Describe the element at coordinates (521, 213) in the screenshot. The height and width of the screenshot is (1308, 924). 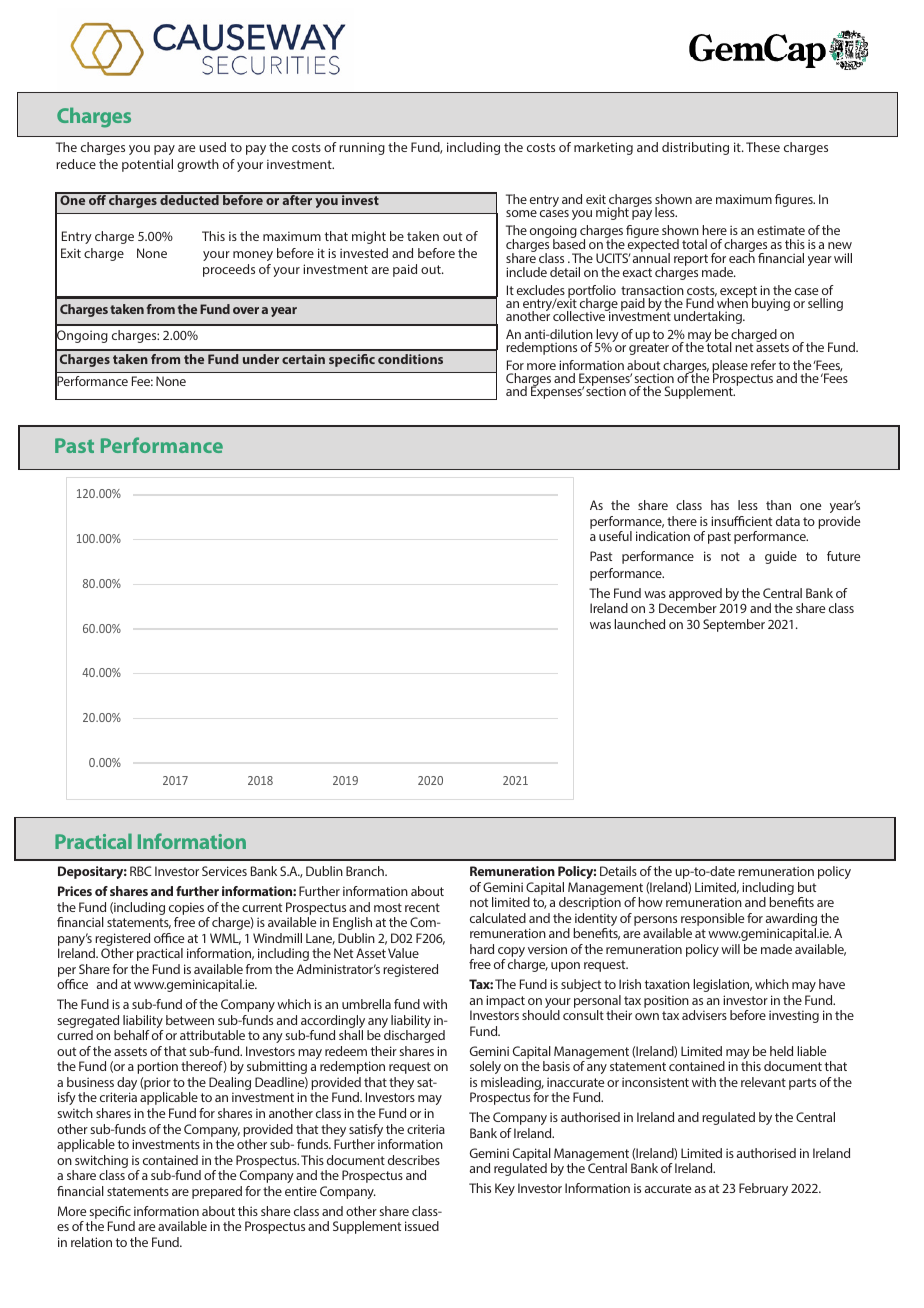
I see `some` at that location.
